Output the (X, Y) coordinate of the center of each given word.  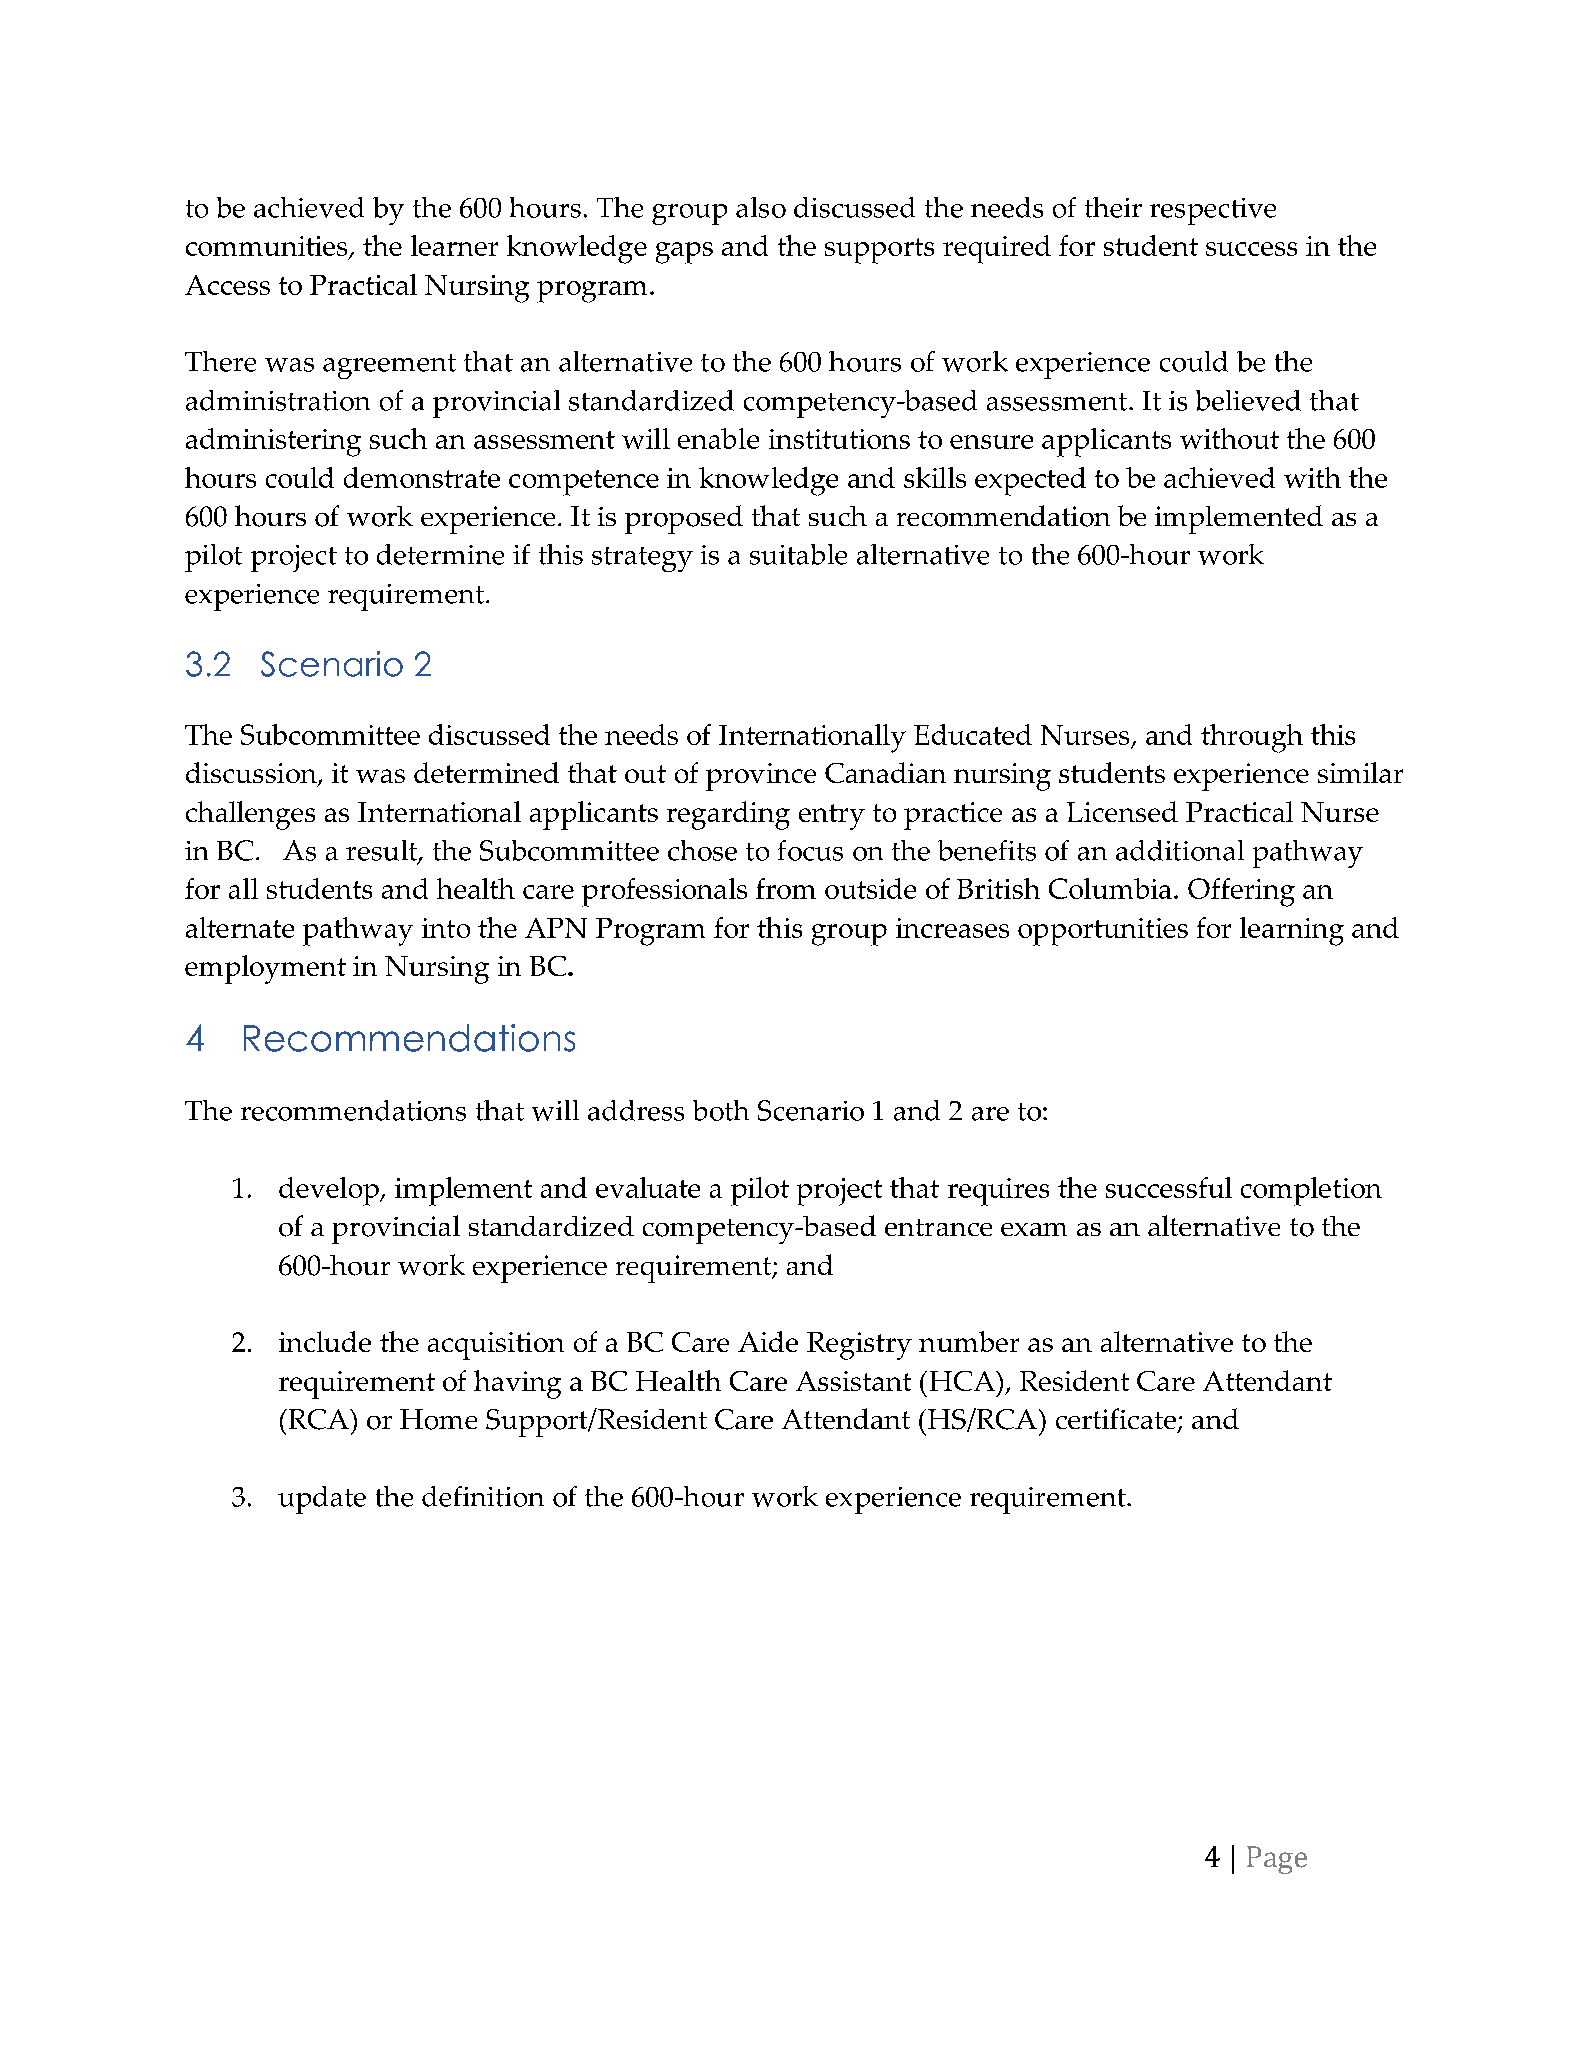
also (761, 207)
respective (1213, 211)
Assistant (853, 1381)
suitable (798, 554)
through (1252, 738)
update (322, 1500)
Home (438, 1419)
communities (268, 247)
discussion (252, 774)
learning (1292, 931)
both (721, 1110)
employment (265, 969)
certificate (1116, 1418)
